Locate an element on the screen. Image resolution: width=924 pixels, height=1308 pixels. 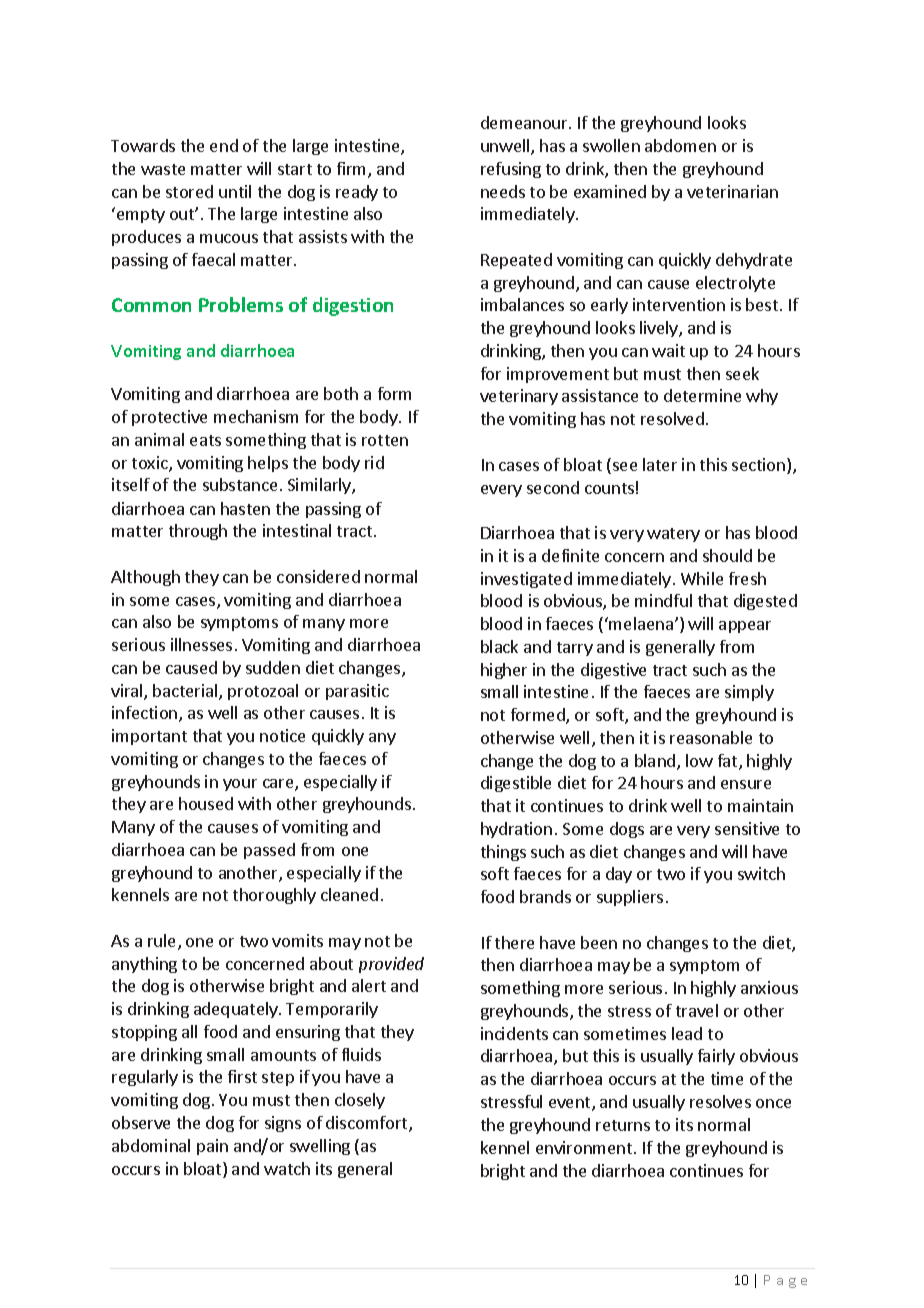
sensitive is located at coordinates (747, 828).
